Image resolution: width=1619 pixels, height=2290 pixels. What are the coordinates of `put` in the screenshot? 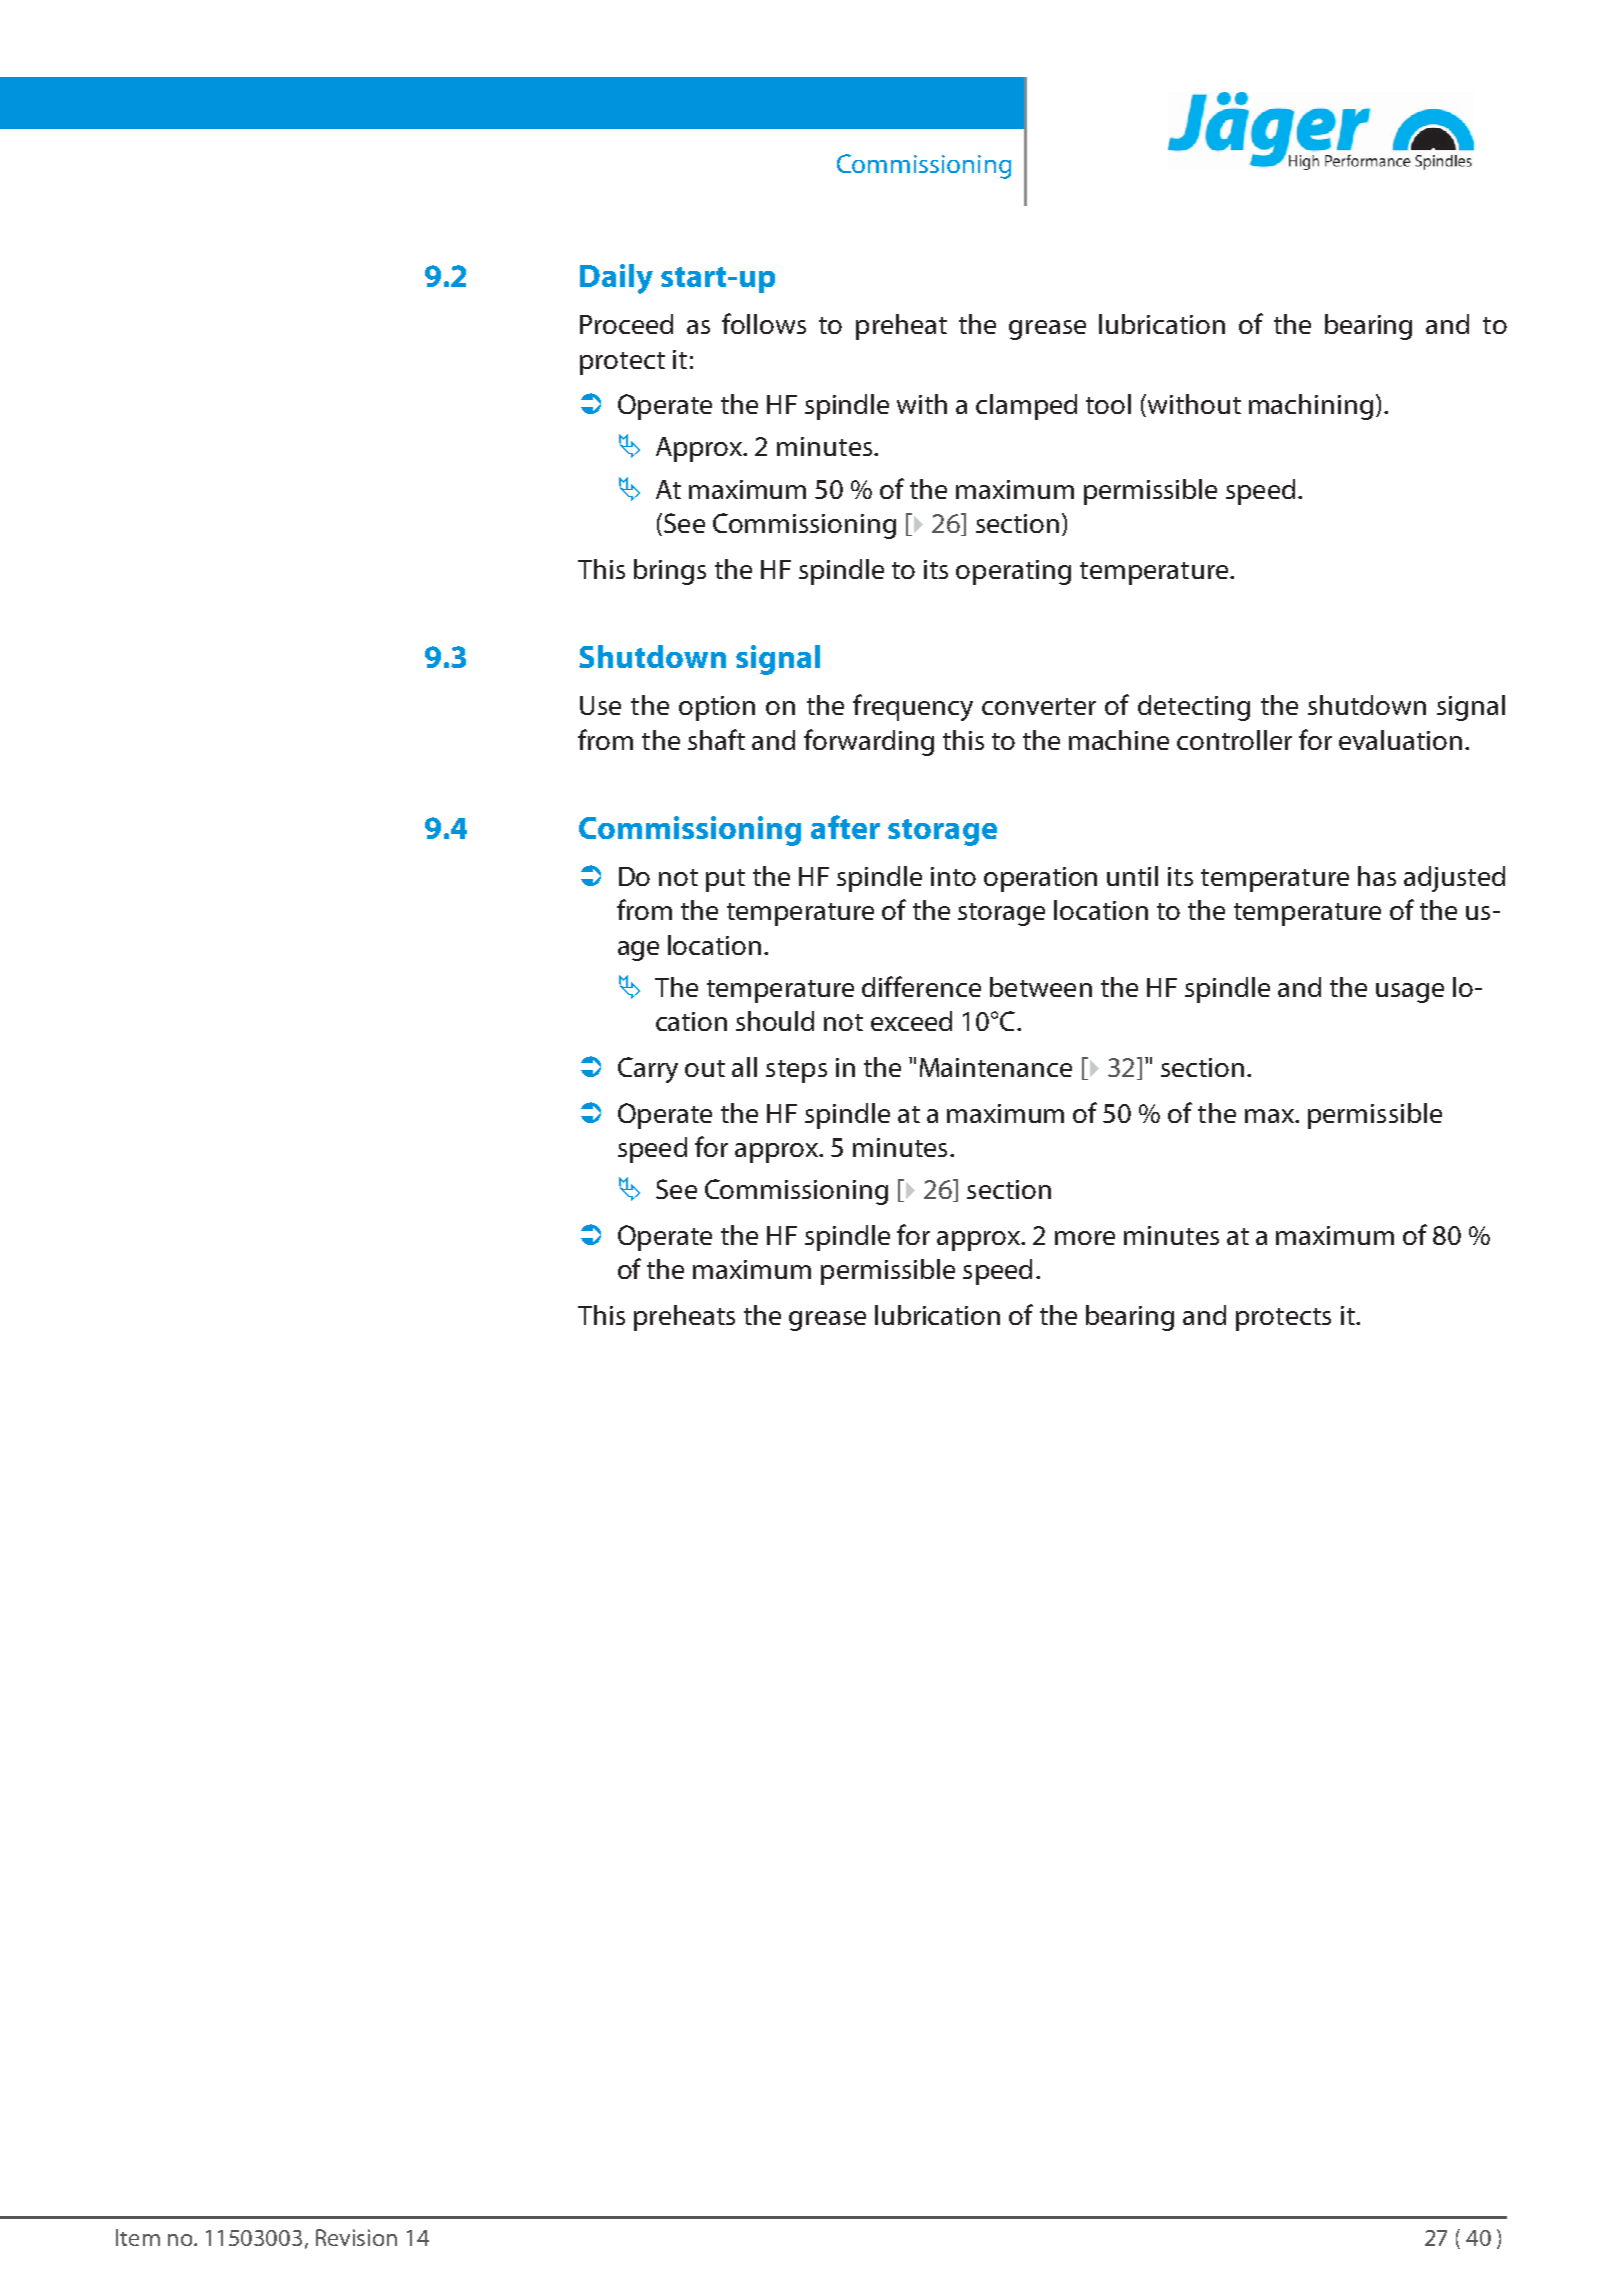 It's located at (725, 880).
